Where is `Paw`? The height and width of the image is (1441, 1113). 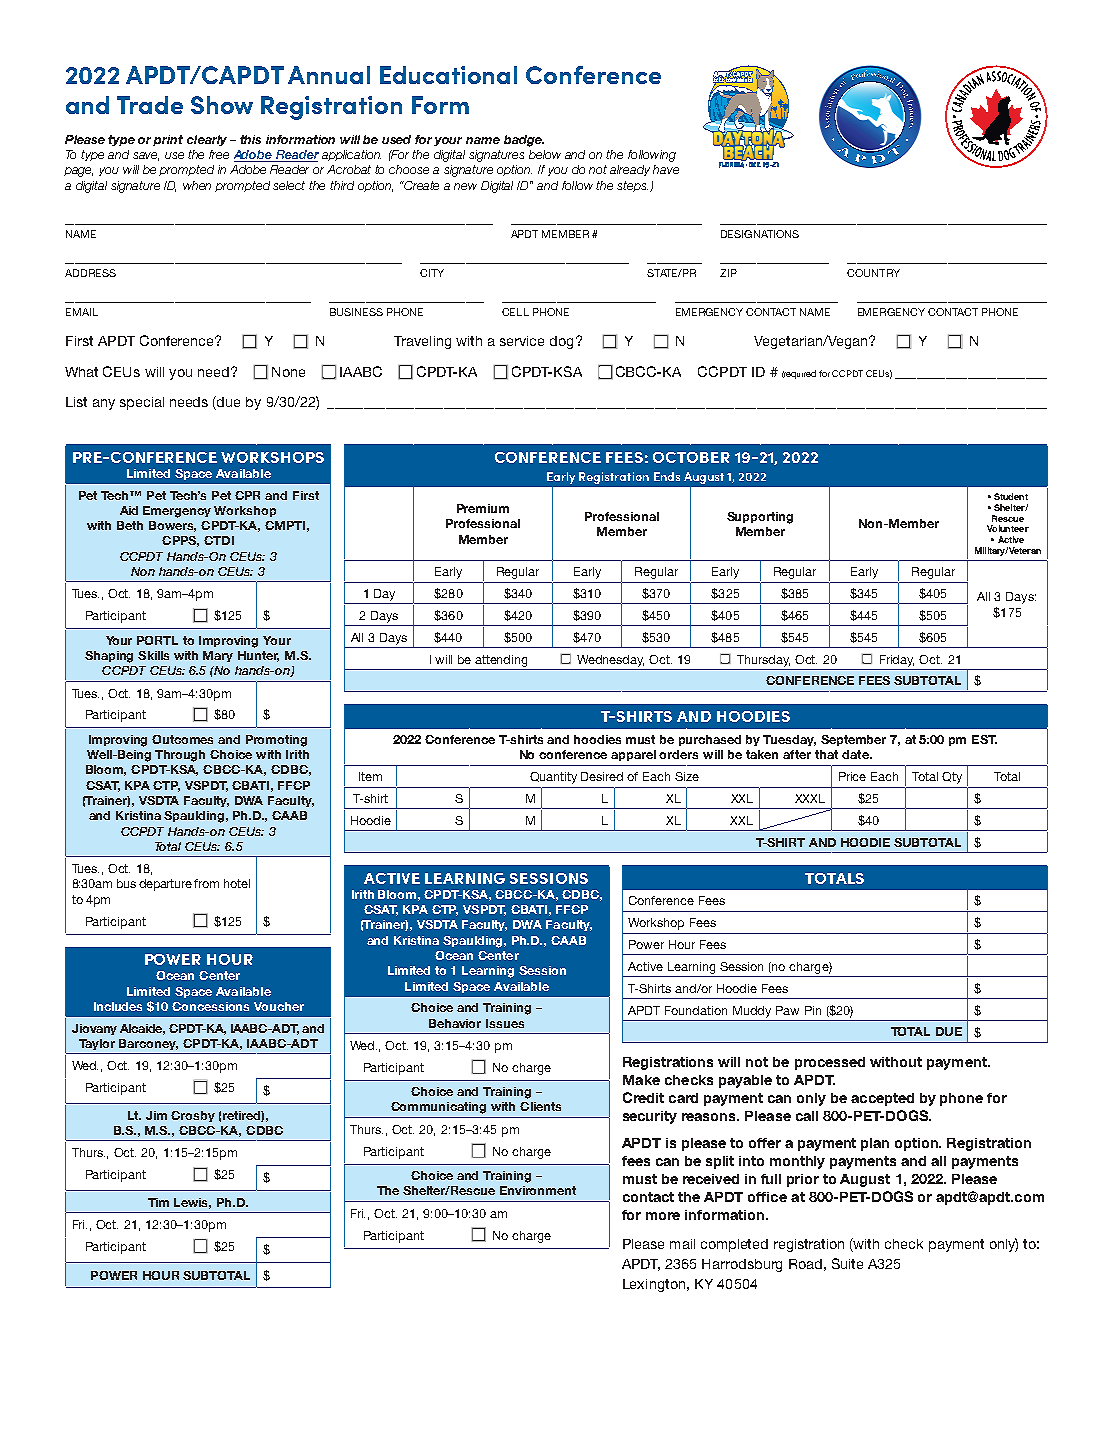
Paw is located at coordinates (787, 1010).
